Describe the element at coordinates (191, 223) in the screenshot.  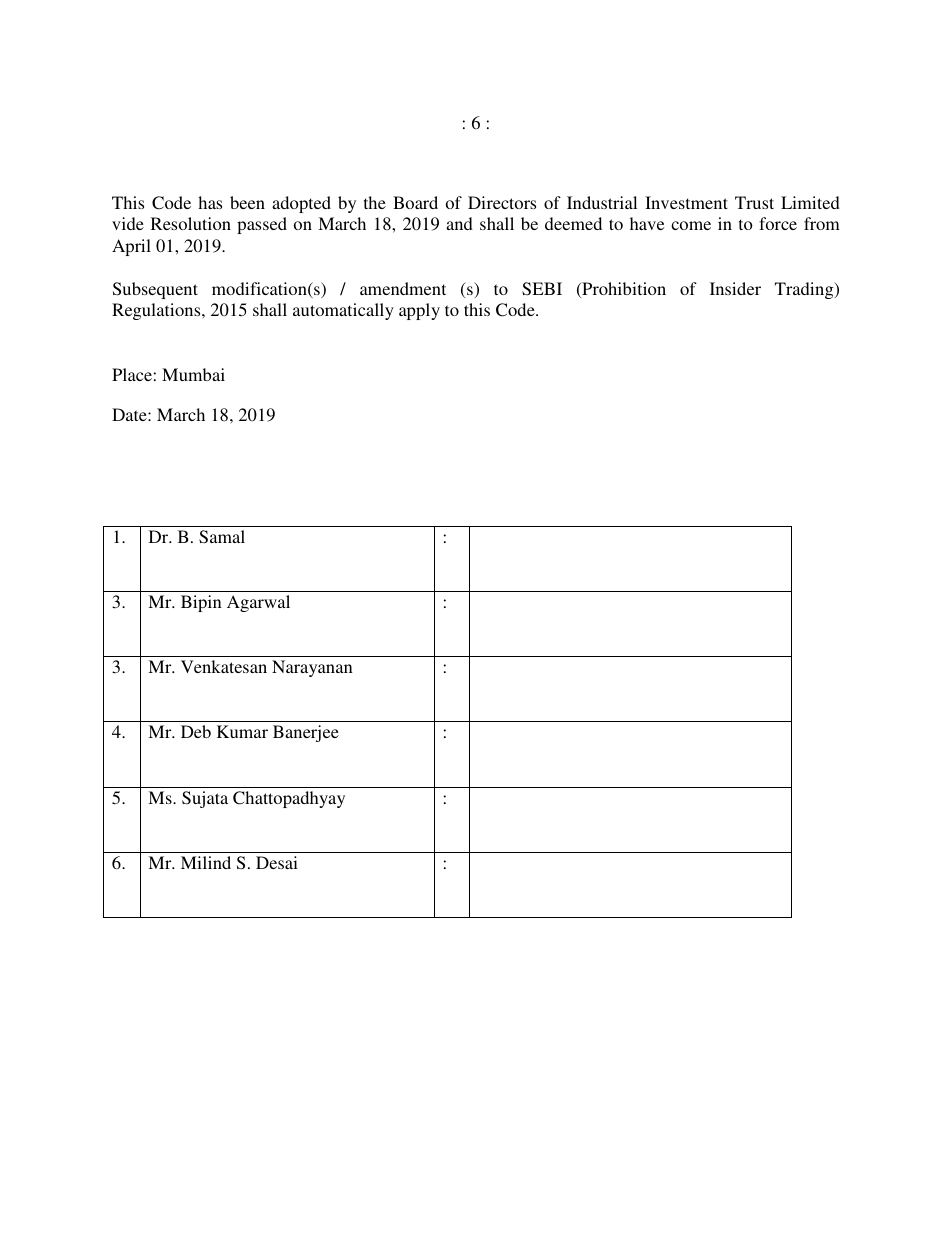
I see `Resolution` at that location.
